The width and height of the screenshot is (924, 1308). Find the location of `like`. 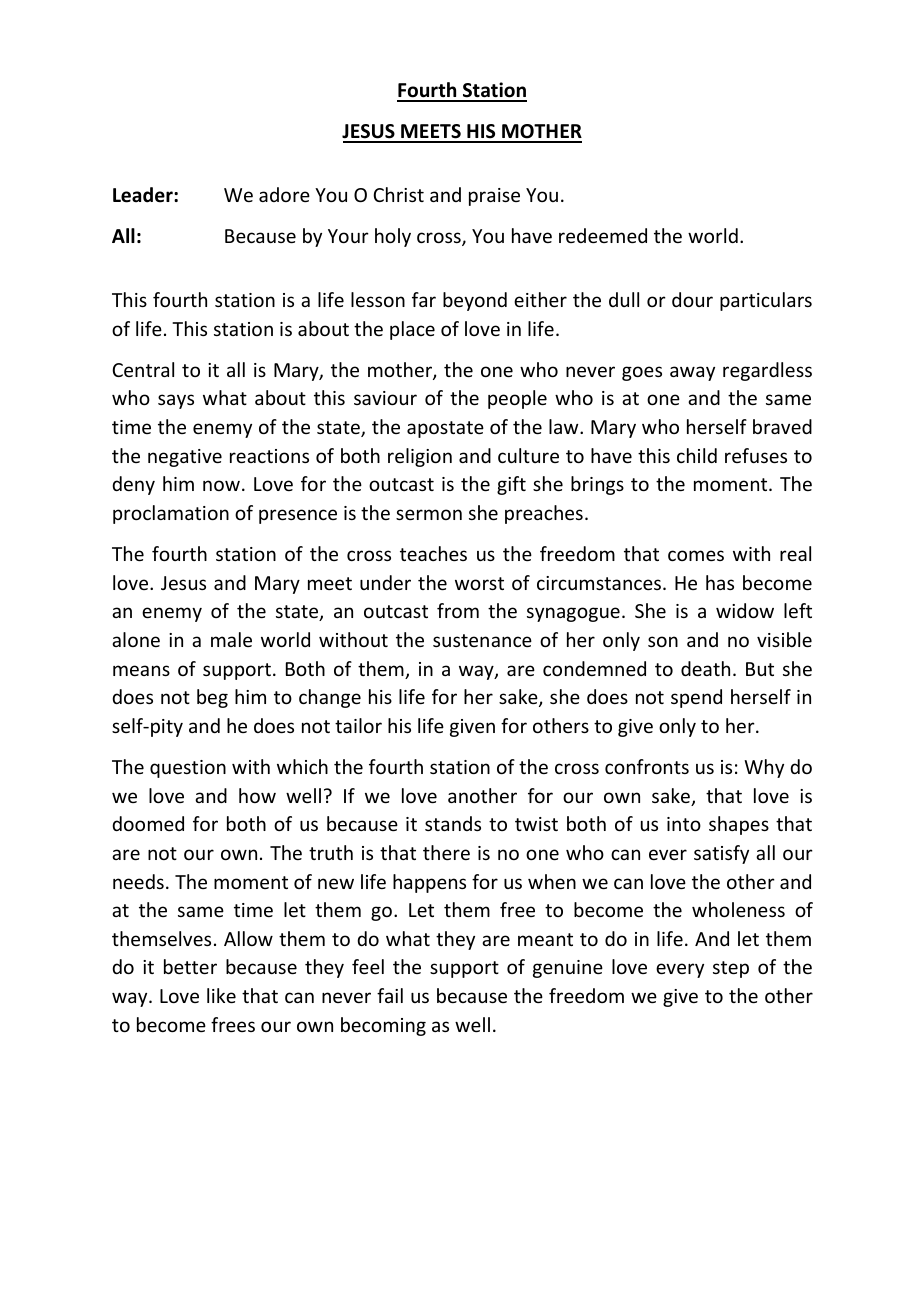

like is located at coordinates (221, 995).
